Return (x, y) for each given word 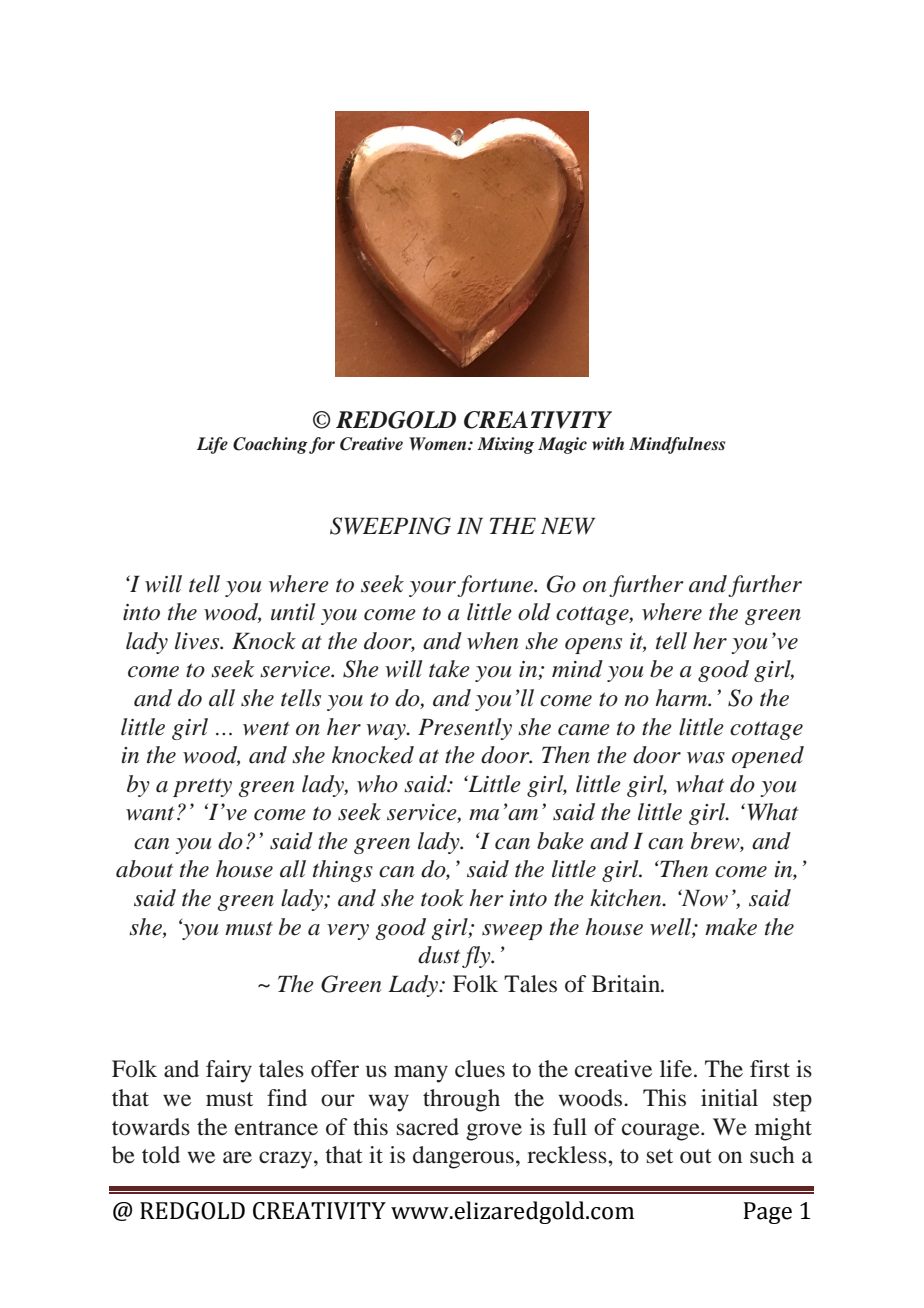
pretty (202, 787)
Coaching (270, 445)
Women (439, 443)
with (608, 443)
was (706, 758)
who (377, 784)
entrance (276, 1128)
